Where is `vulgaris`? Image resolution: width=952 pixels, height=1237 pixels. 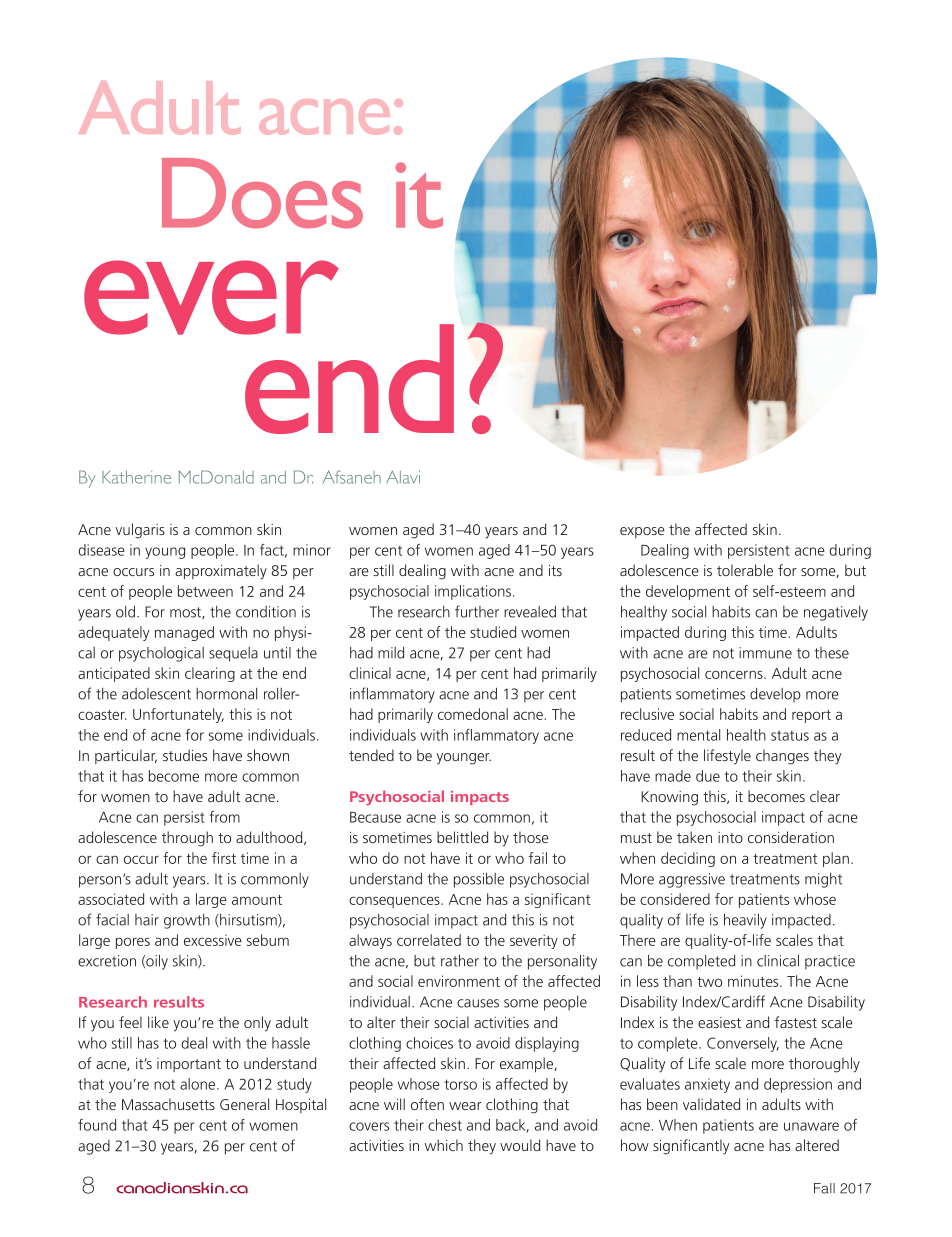 vulgaris is located at coordinates (140, 531).
